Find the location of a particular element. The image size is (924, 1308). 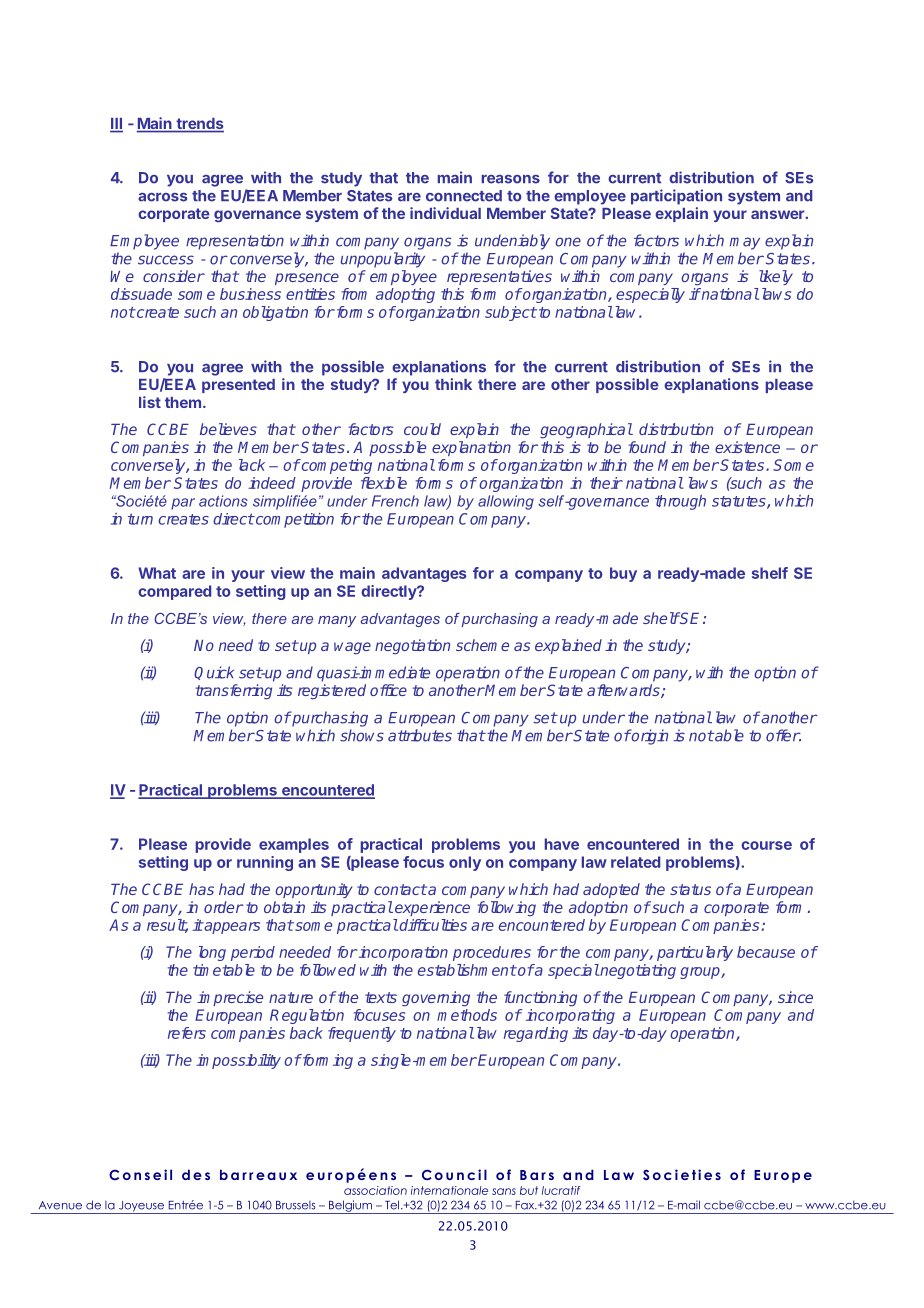

through is located at coordinates (680, 502).
